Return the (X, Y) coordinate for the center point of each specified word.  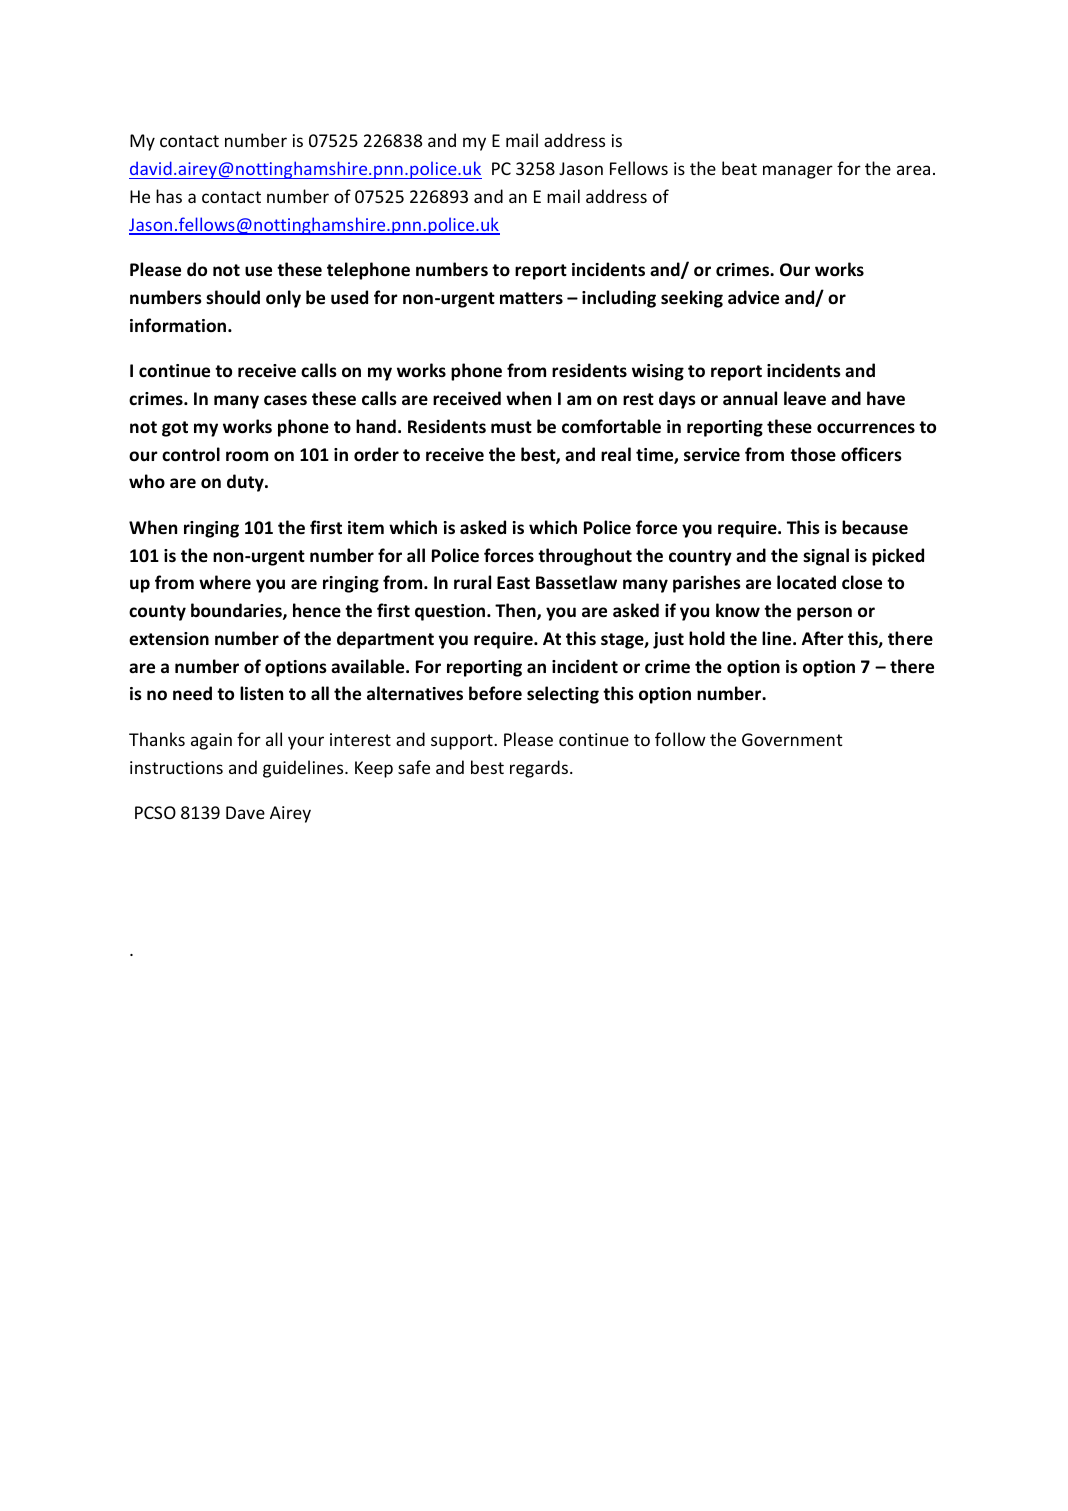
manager (798, 172)
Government (792, 739)
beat (739, 168)
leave (805, 398)
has (169, 196)
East (513, 582)
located (806, 582)
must (511, 427)
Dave (245, 812)
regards (539, 769)
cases (285, 400)
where (225, 582)
